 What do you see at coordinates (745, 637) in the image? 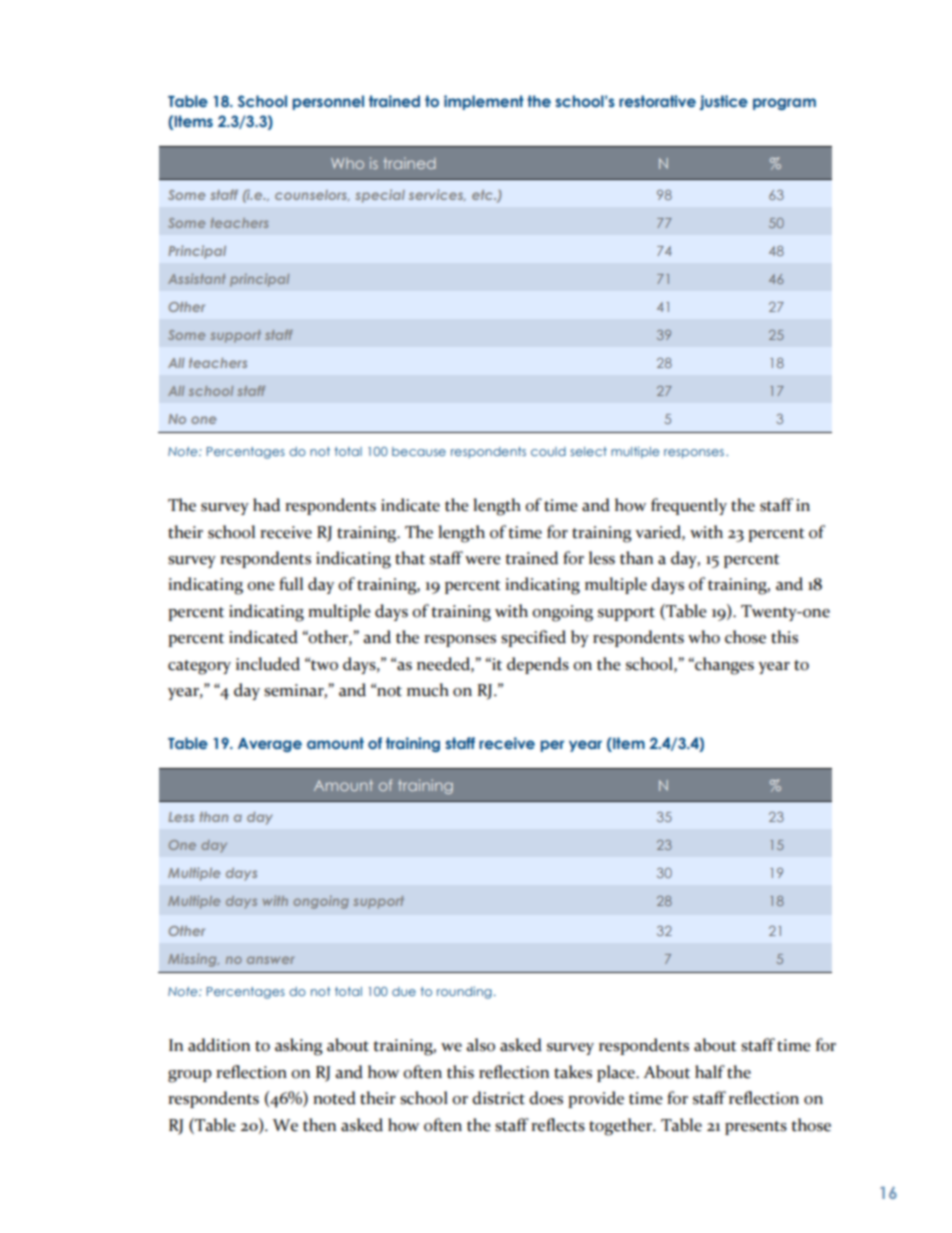
I see `chose` at bounding box center [745, 637].
